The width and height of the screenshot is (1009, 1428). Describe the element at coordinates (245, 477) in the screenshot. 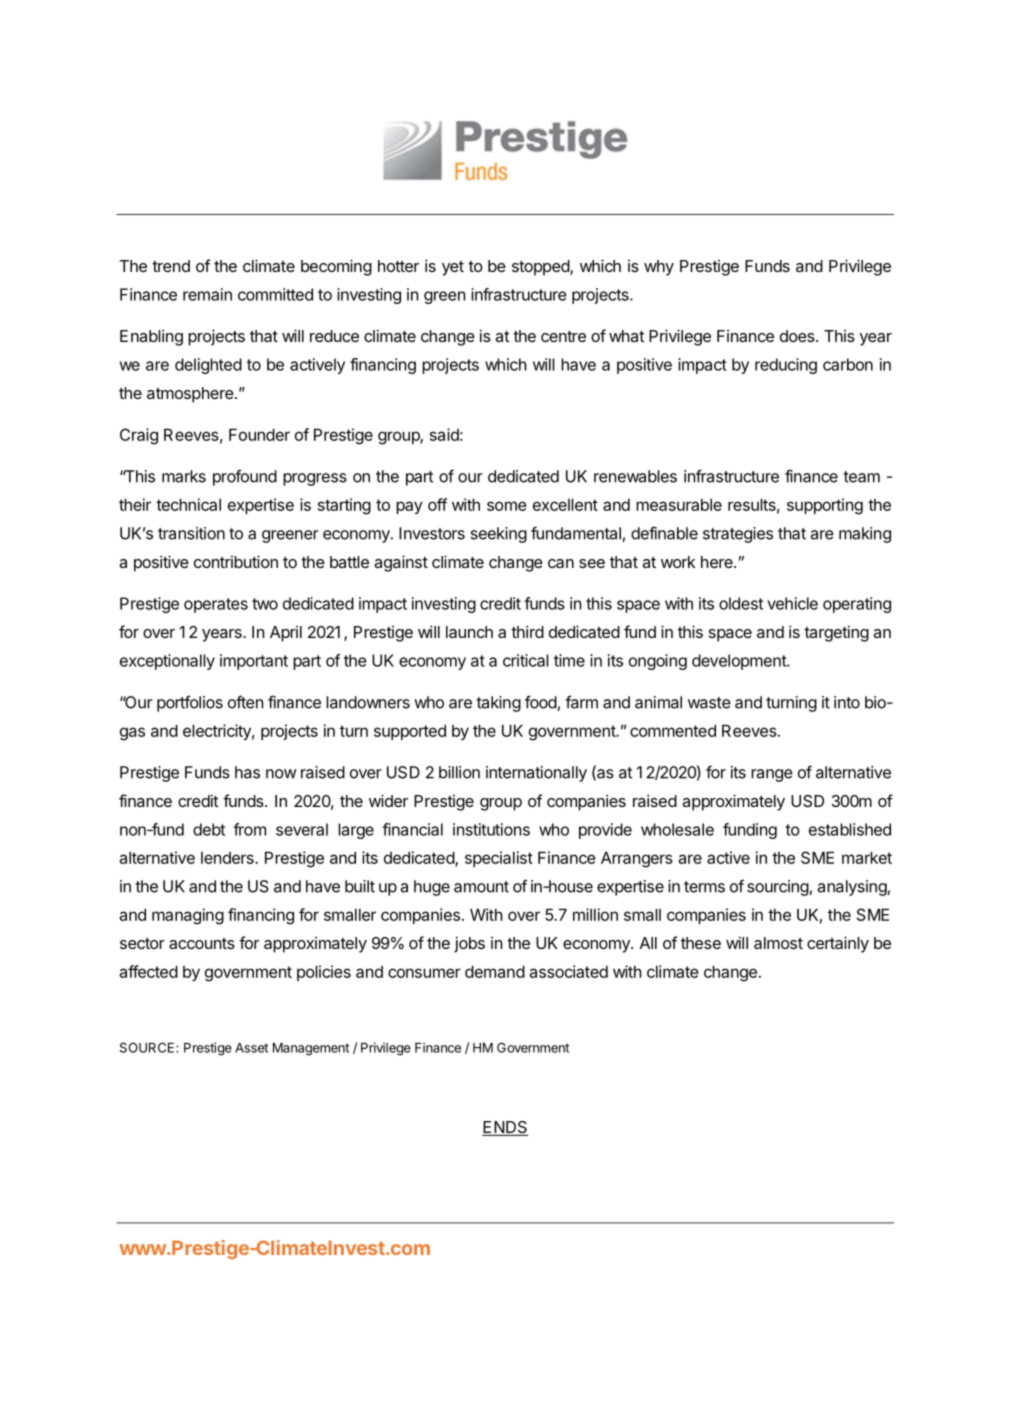

I see `profound` at that location.
